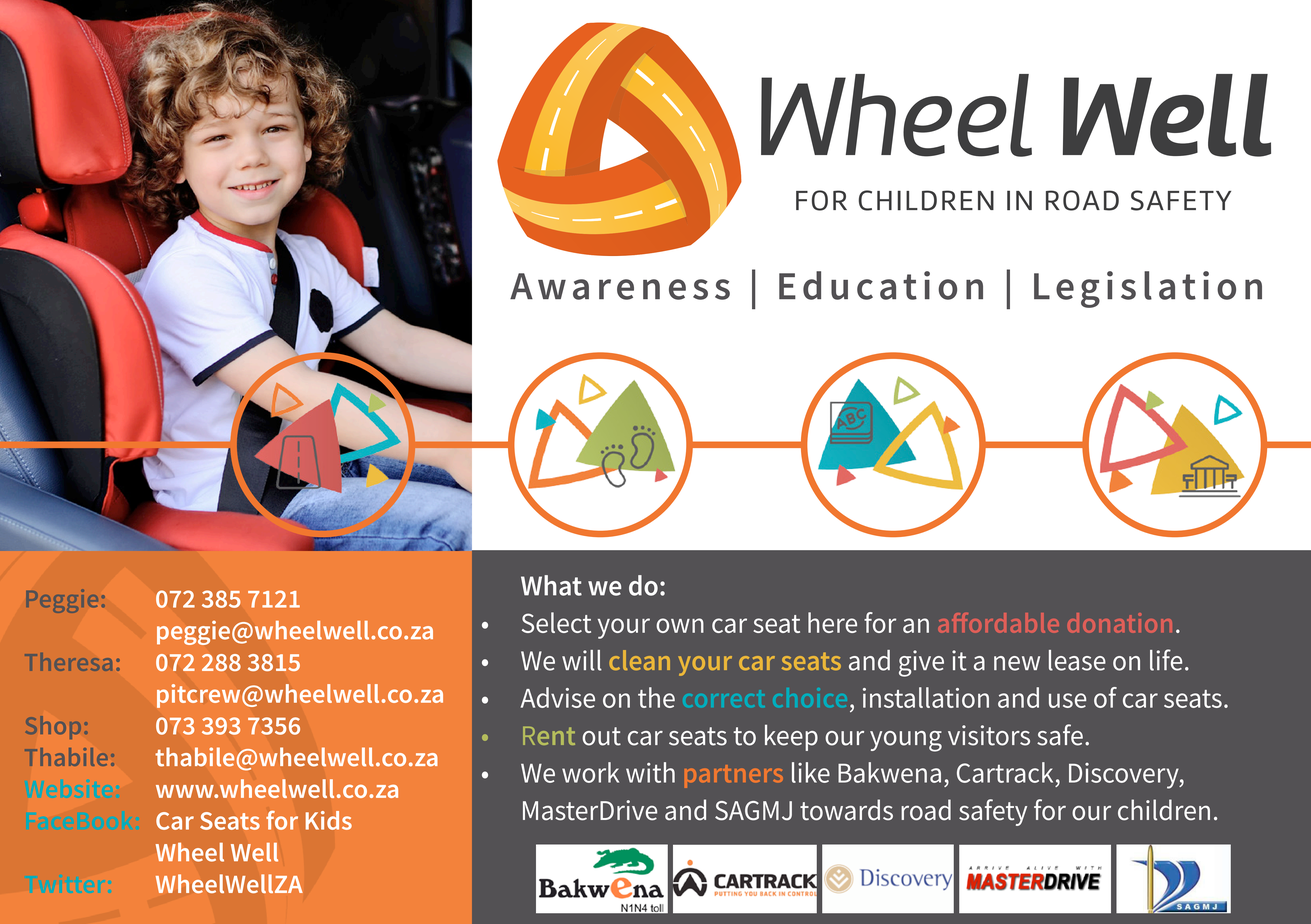 The height and width of the page is (924, 1311). I want to click on affordable, so click(998, 623).
